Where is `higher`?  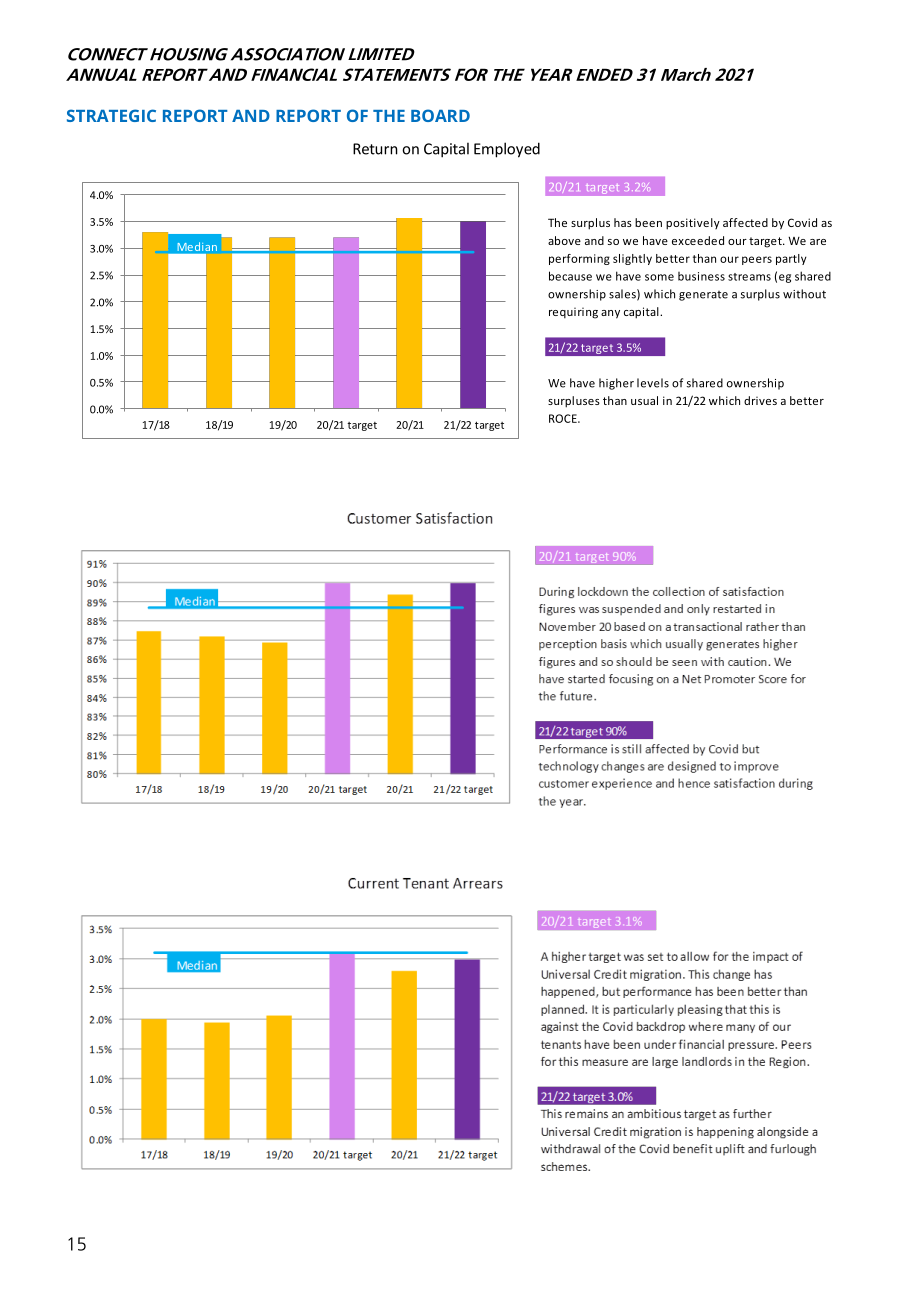 higher is located at coordinates (616, 384).
